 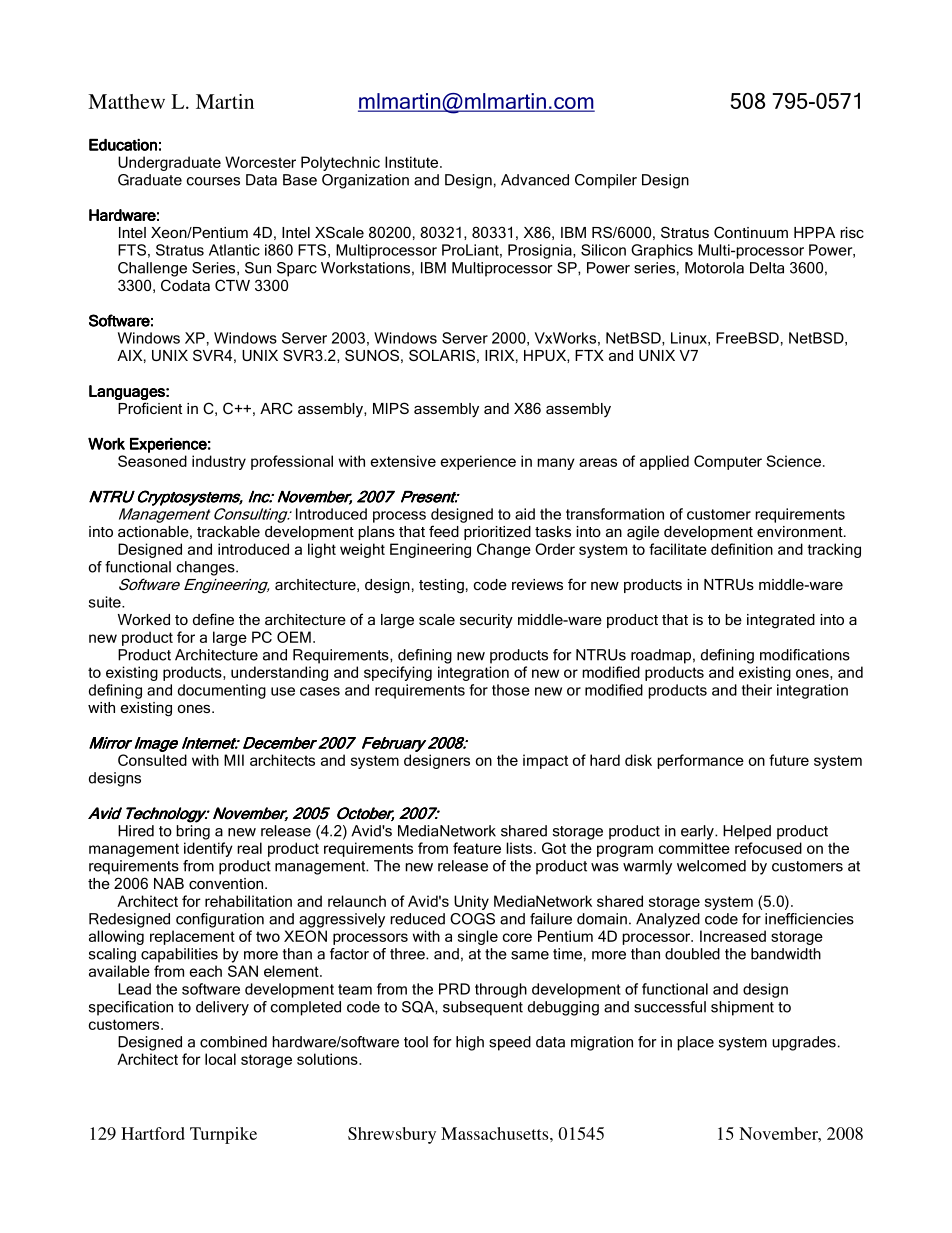 What do you see at coordinates (486, 621) in the page?
I see `security` at bounding box center [486, 621].
